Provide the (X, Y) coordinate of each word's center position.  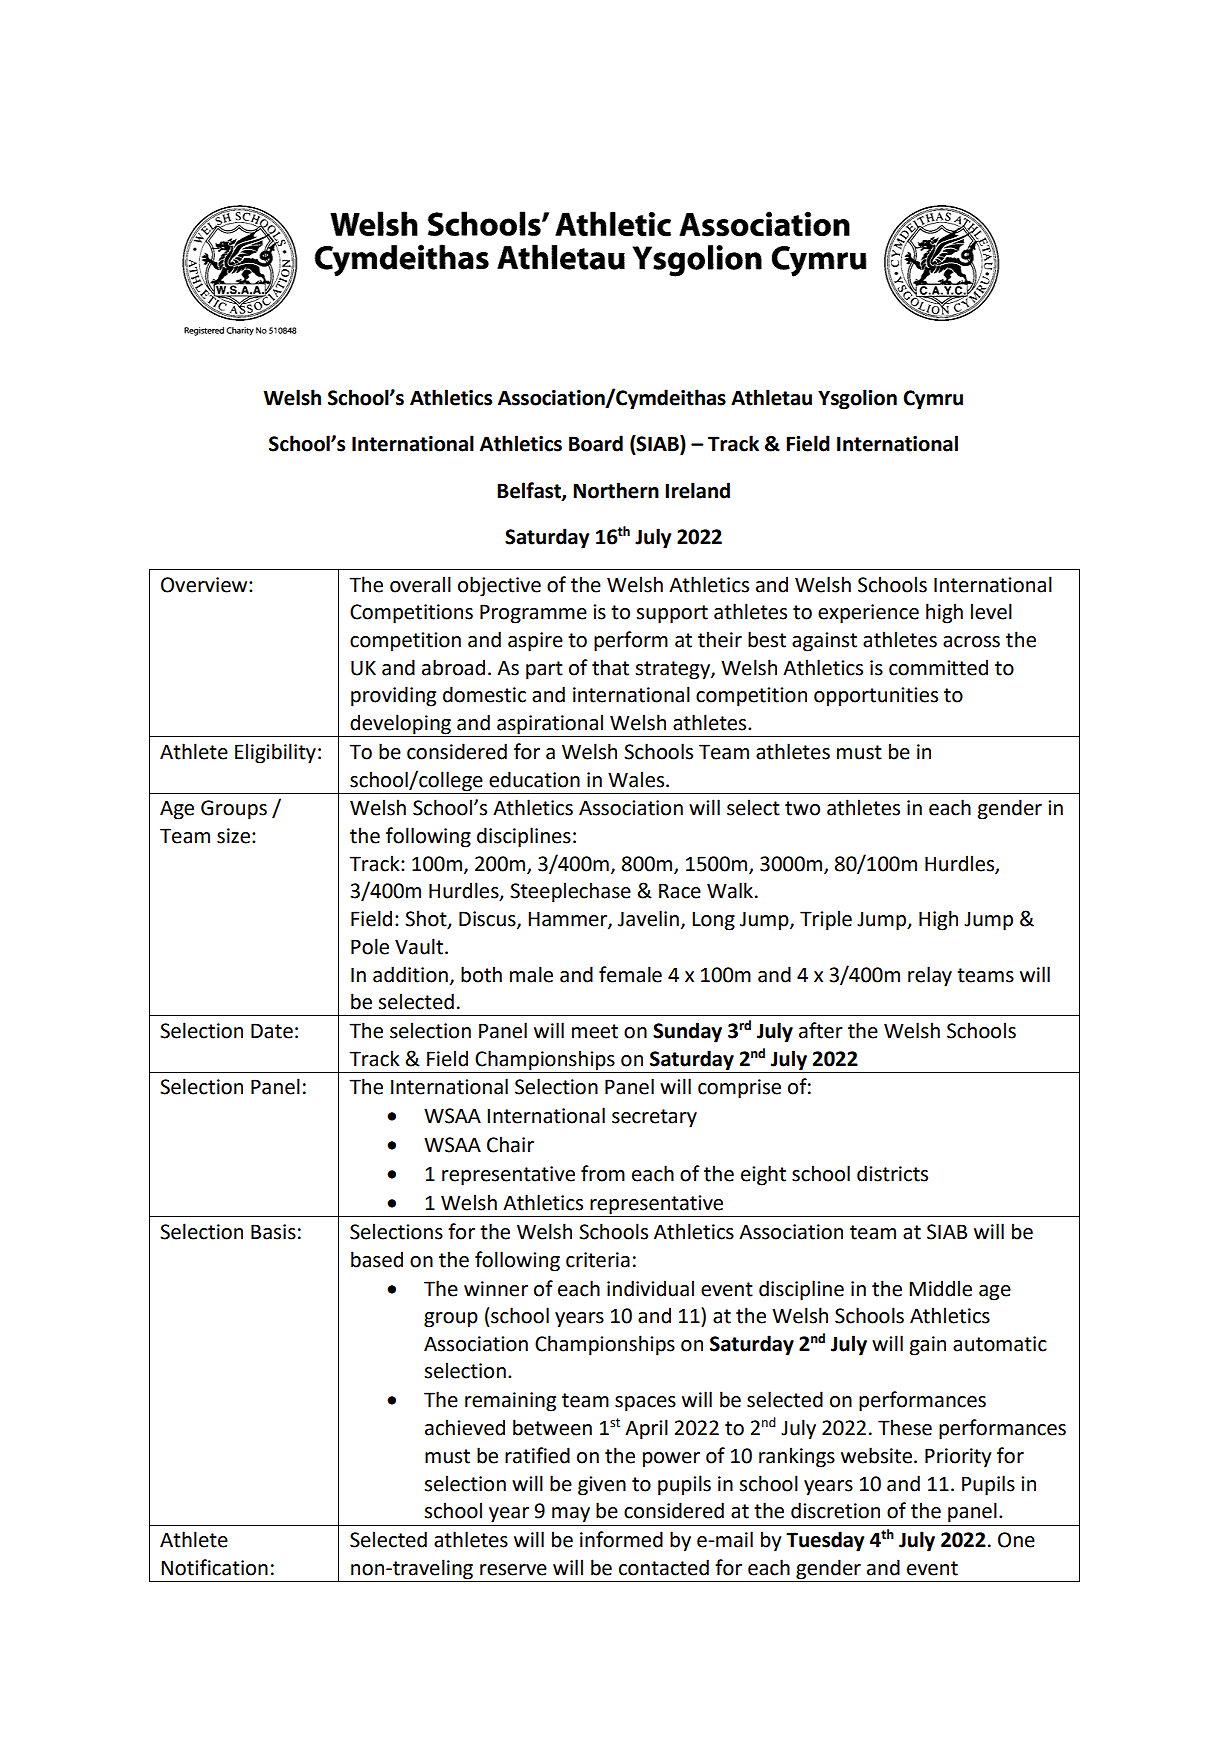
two (802, 808)
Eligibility (275, 753)
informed (621, 1539)
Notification (214, 1567)
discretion (835, 1510)
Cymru (933, 400)
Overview (205, 585)
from (603, 1173)
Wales (637, 779)
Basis (273, 1232)
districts (892, 1173)
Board (596, 443)
